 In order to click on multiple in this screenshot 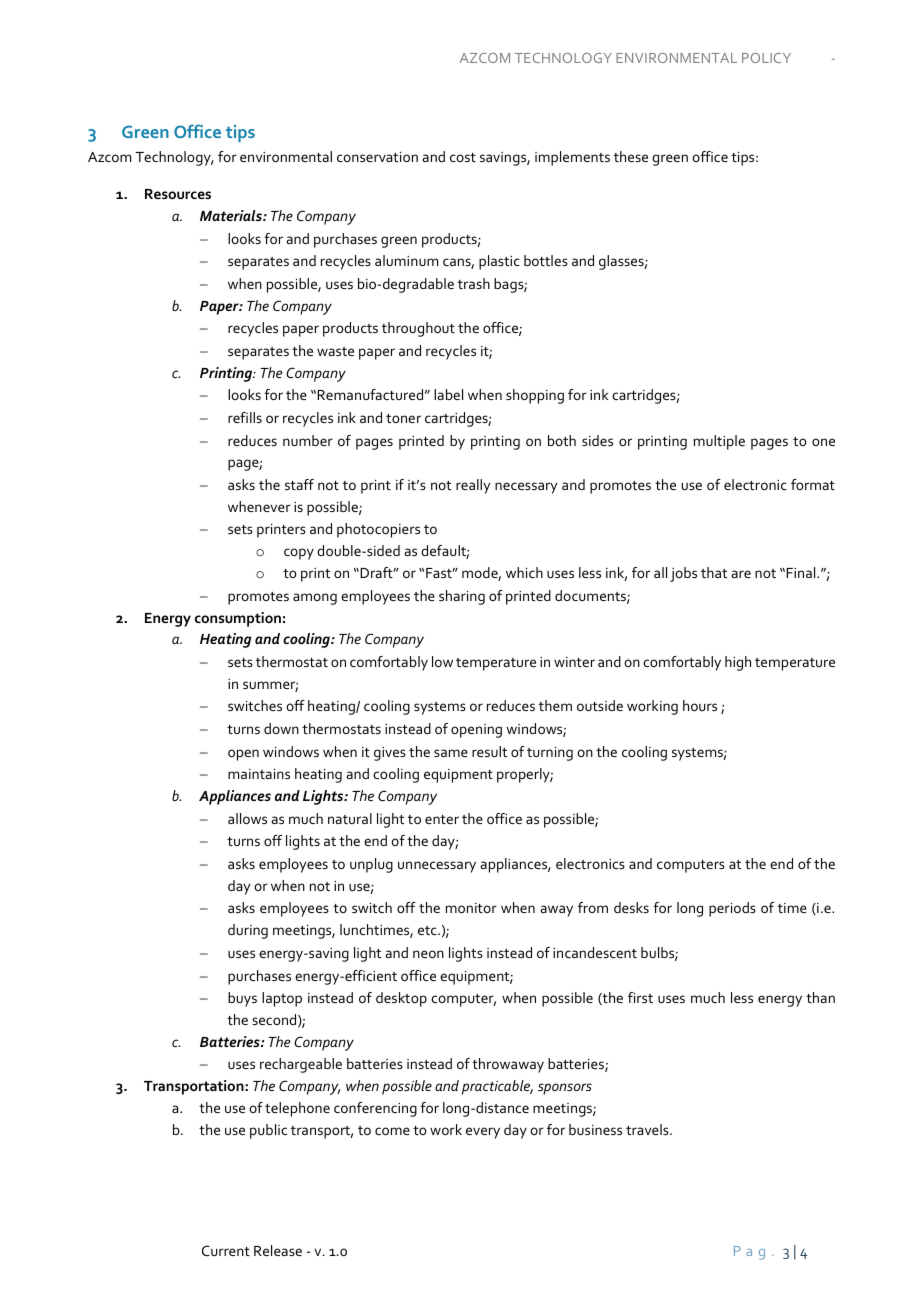, I will do `click(719, 442)`.
